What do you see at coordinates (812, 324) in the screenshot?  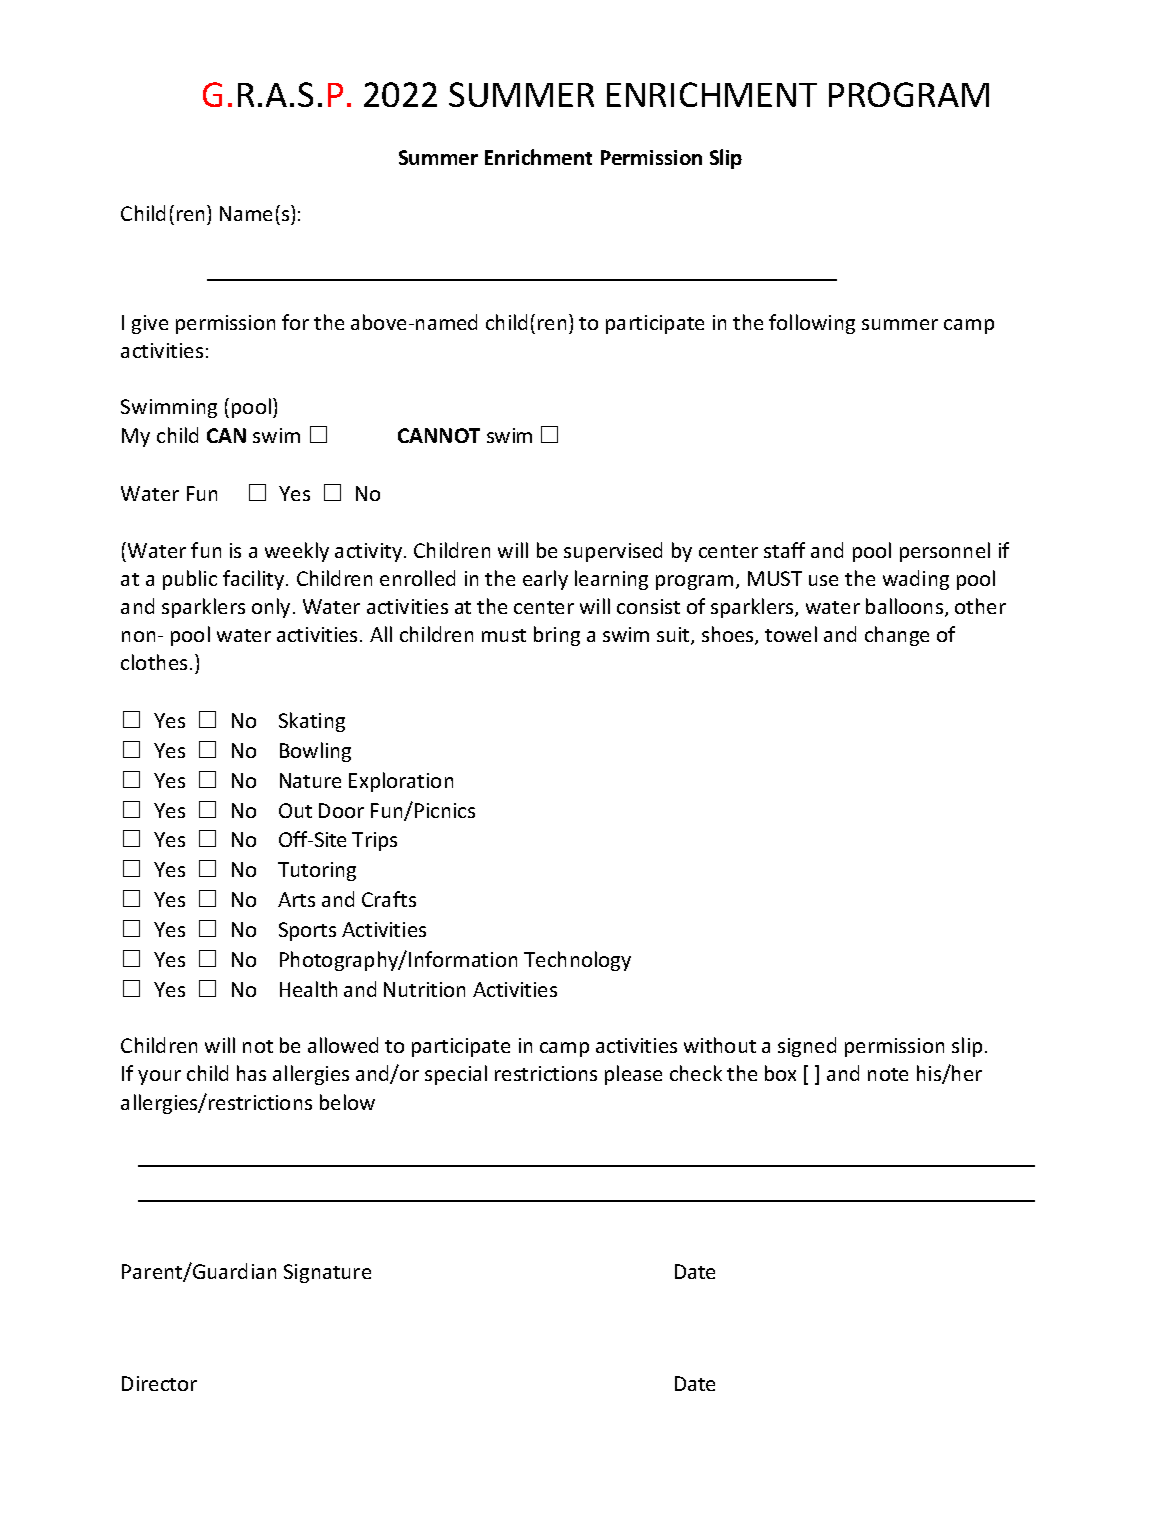 I see `following` at bounding box center [812, 324].
